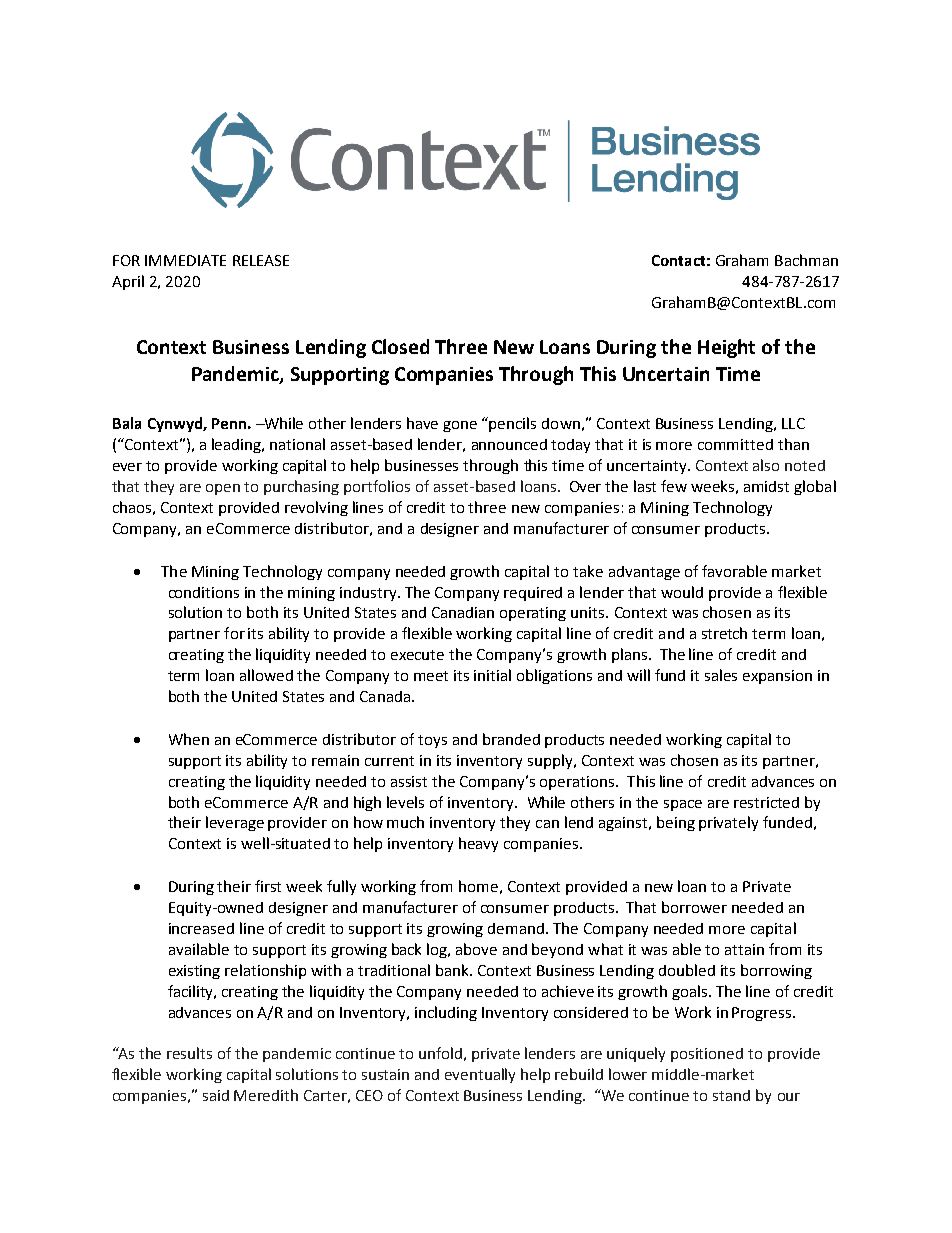 Image resolution: width=952 pixels, height=1233 pixels. Describe the element at coordinates (721, 675) in the page. I see `sales` at that location.
